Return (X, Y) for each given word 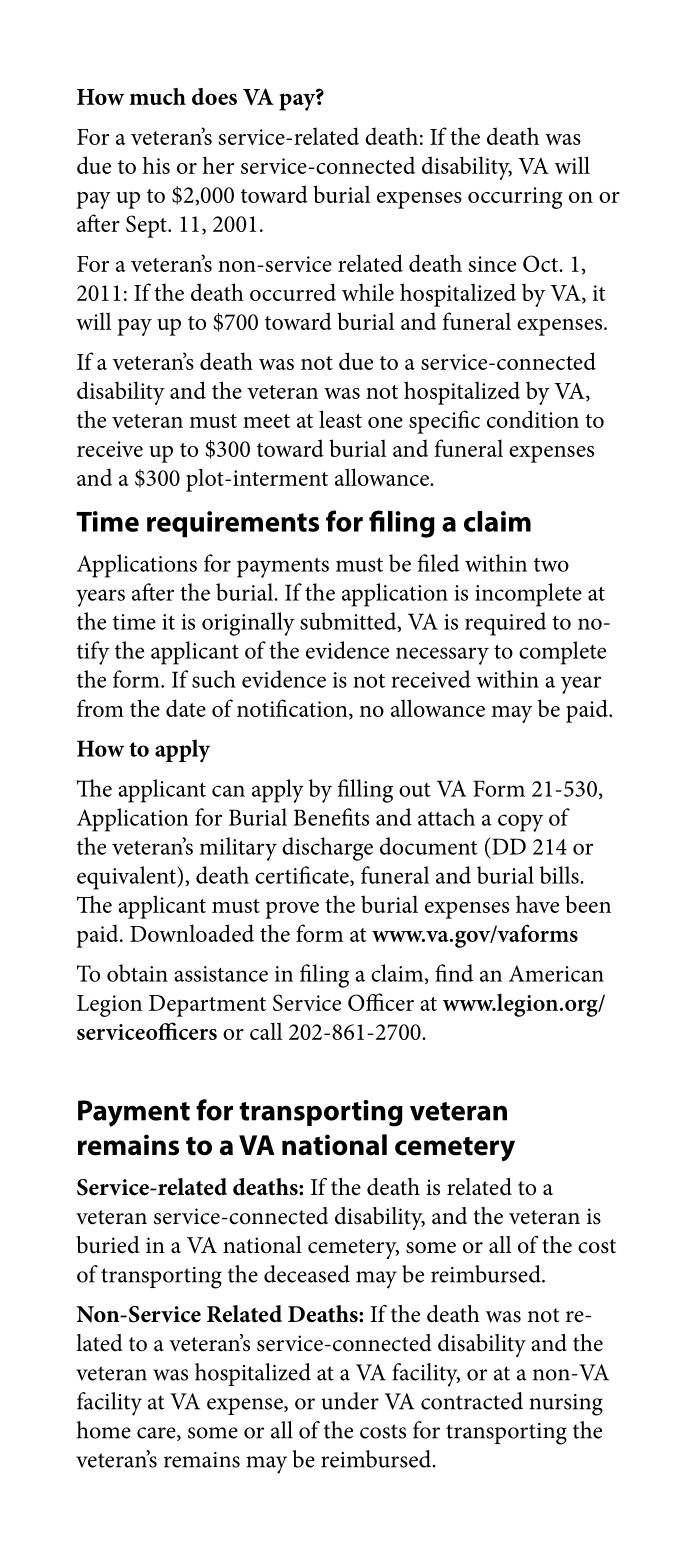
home (104, 1430)
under (350, 1401)
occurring (515, 198)
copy (520, 823)
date (186, 708)
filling (365, 791)
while (368, 292)
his (156, 165)
